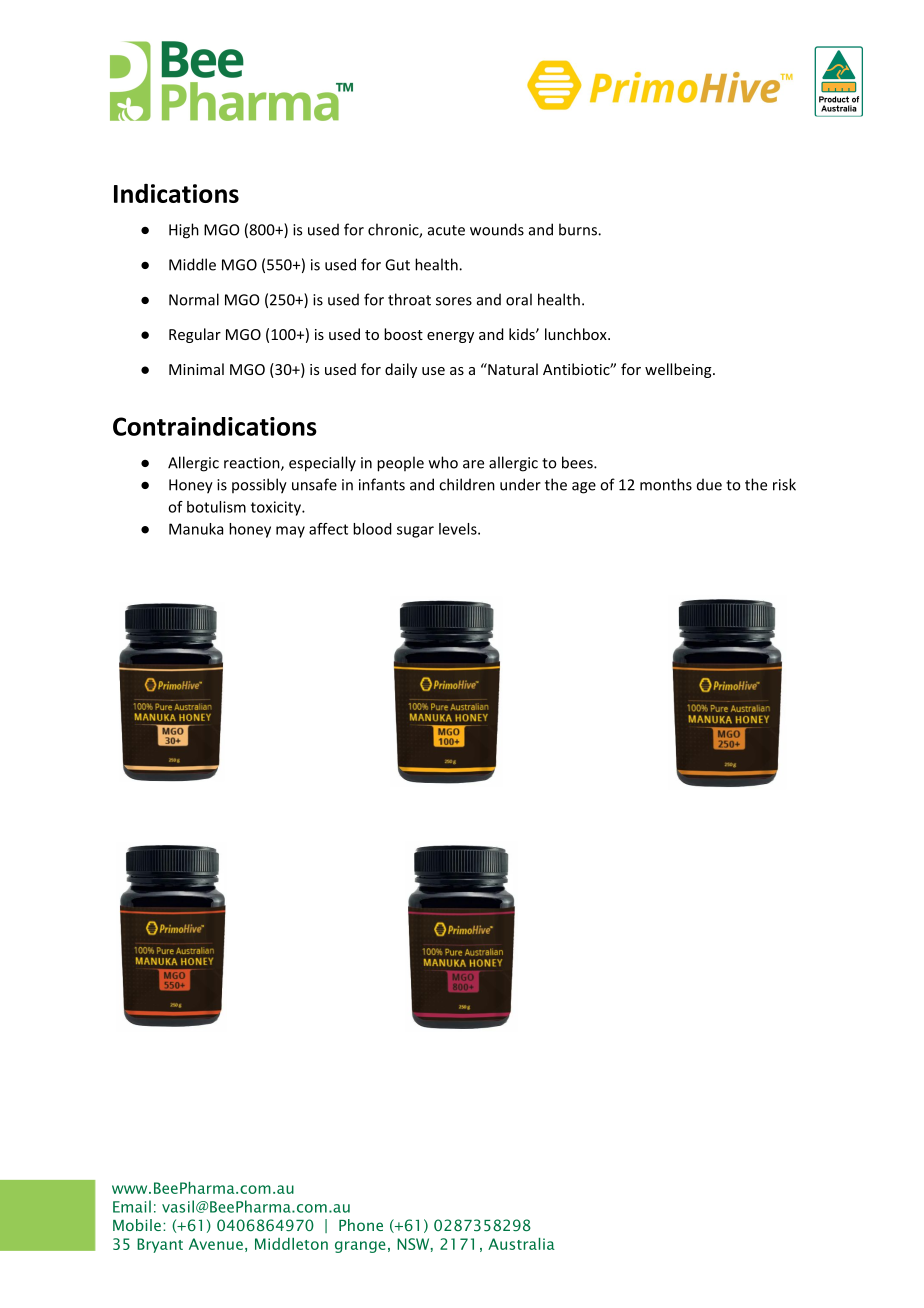  I want to click on sugar, so click(415, 532).
